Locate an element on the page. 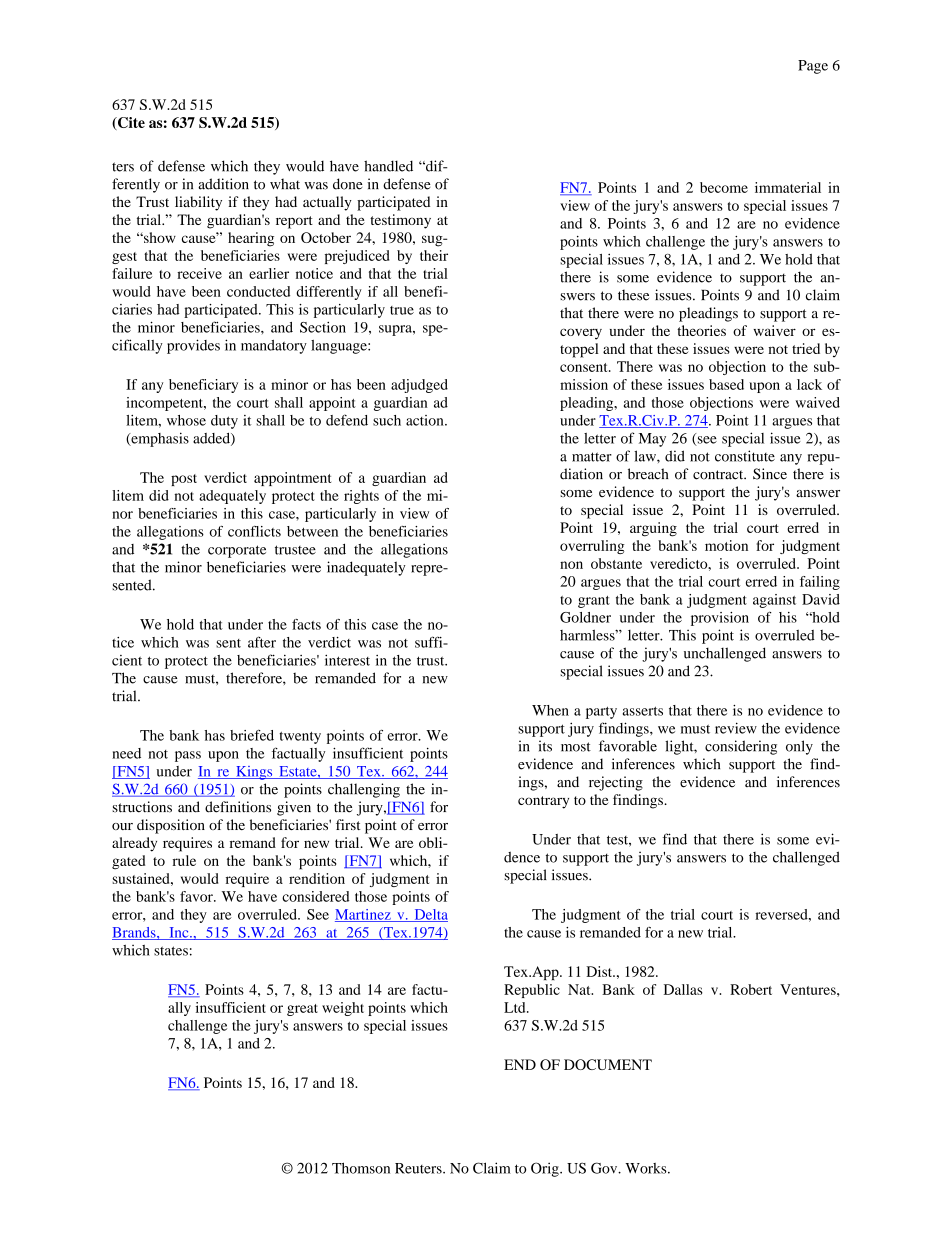 Image resolution: width=952 pixels, height=1233 pixels. Works is located at coordinates (647, 1168).
